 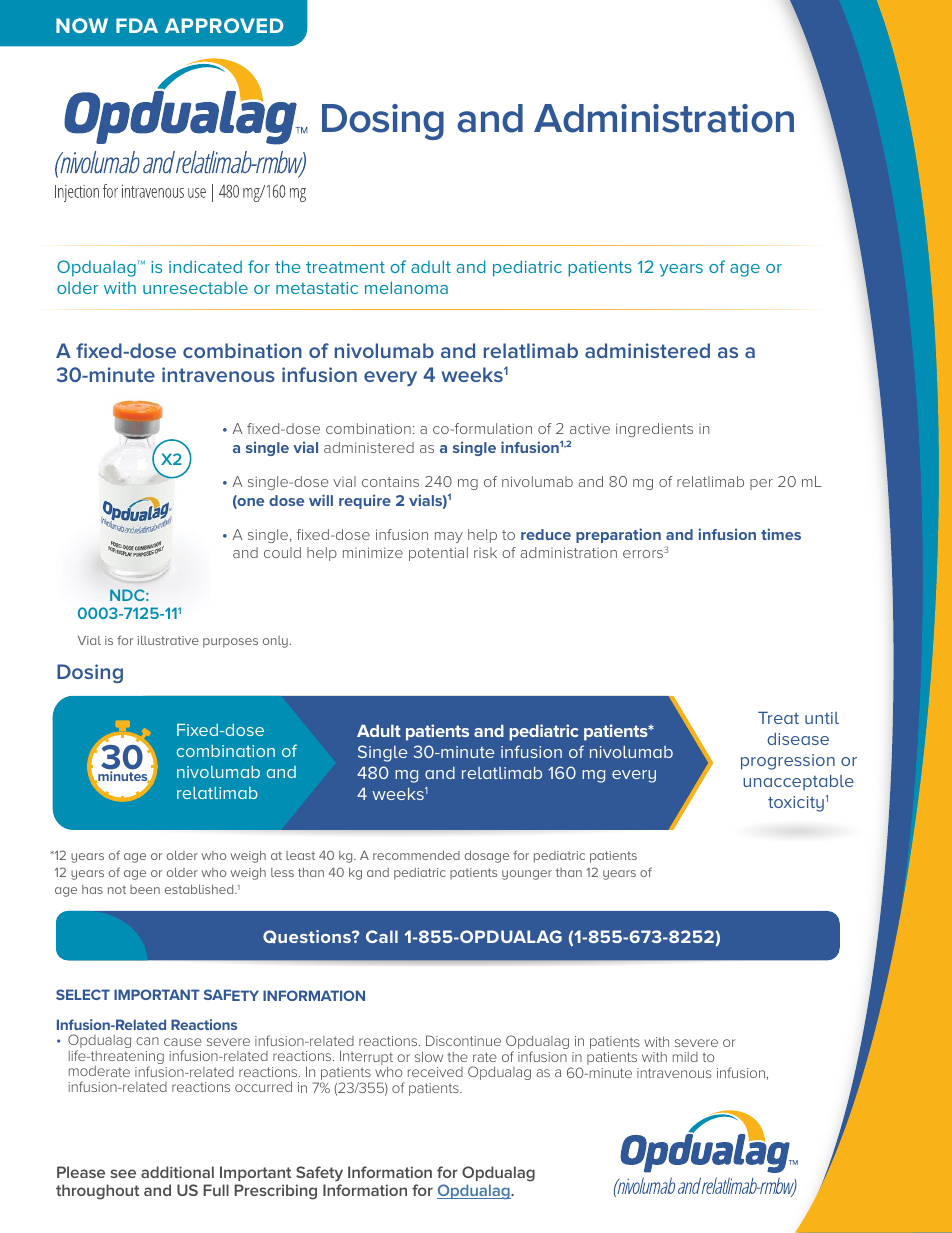 What do you see at coordinates (177, 1172) in the screenshot?
I see `additional` at bounding box center [177, 1172].
